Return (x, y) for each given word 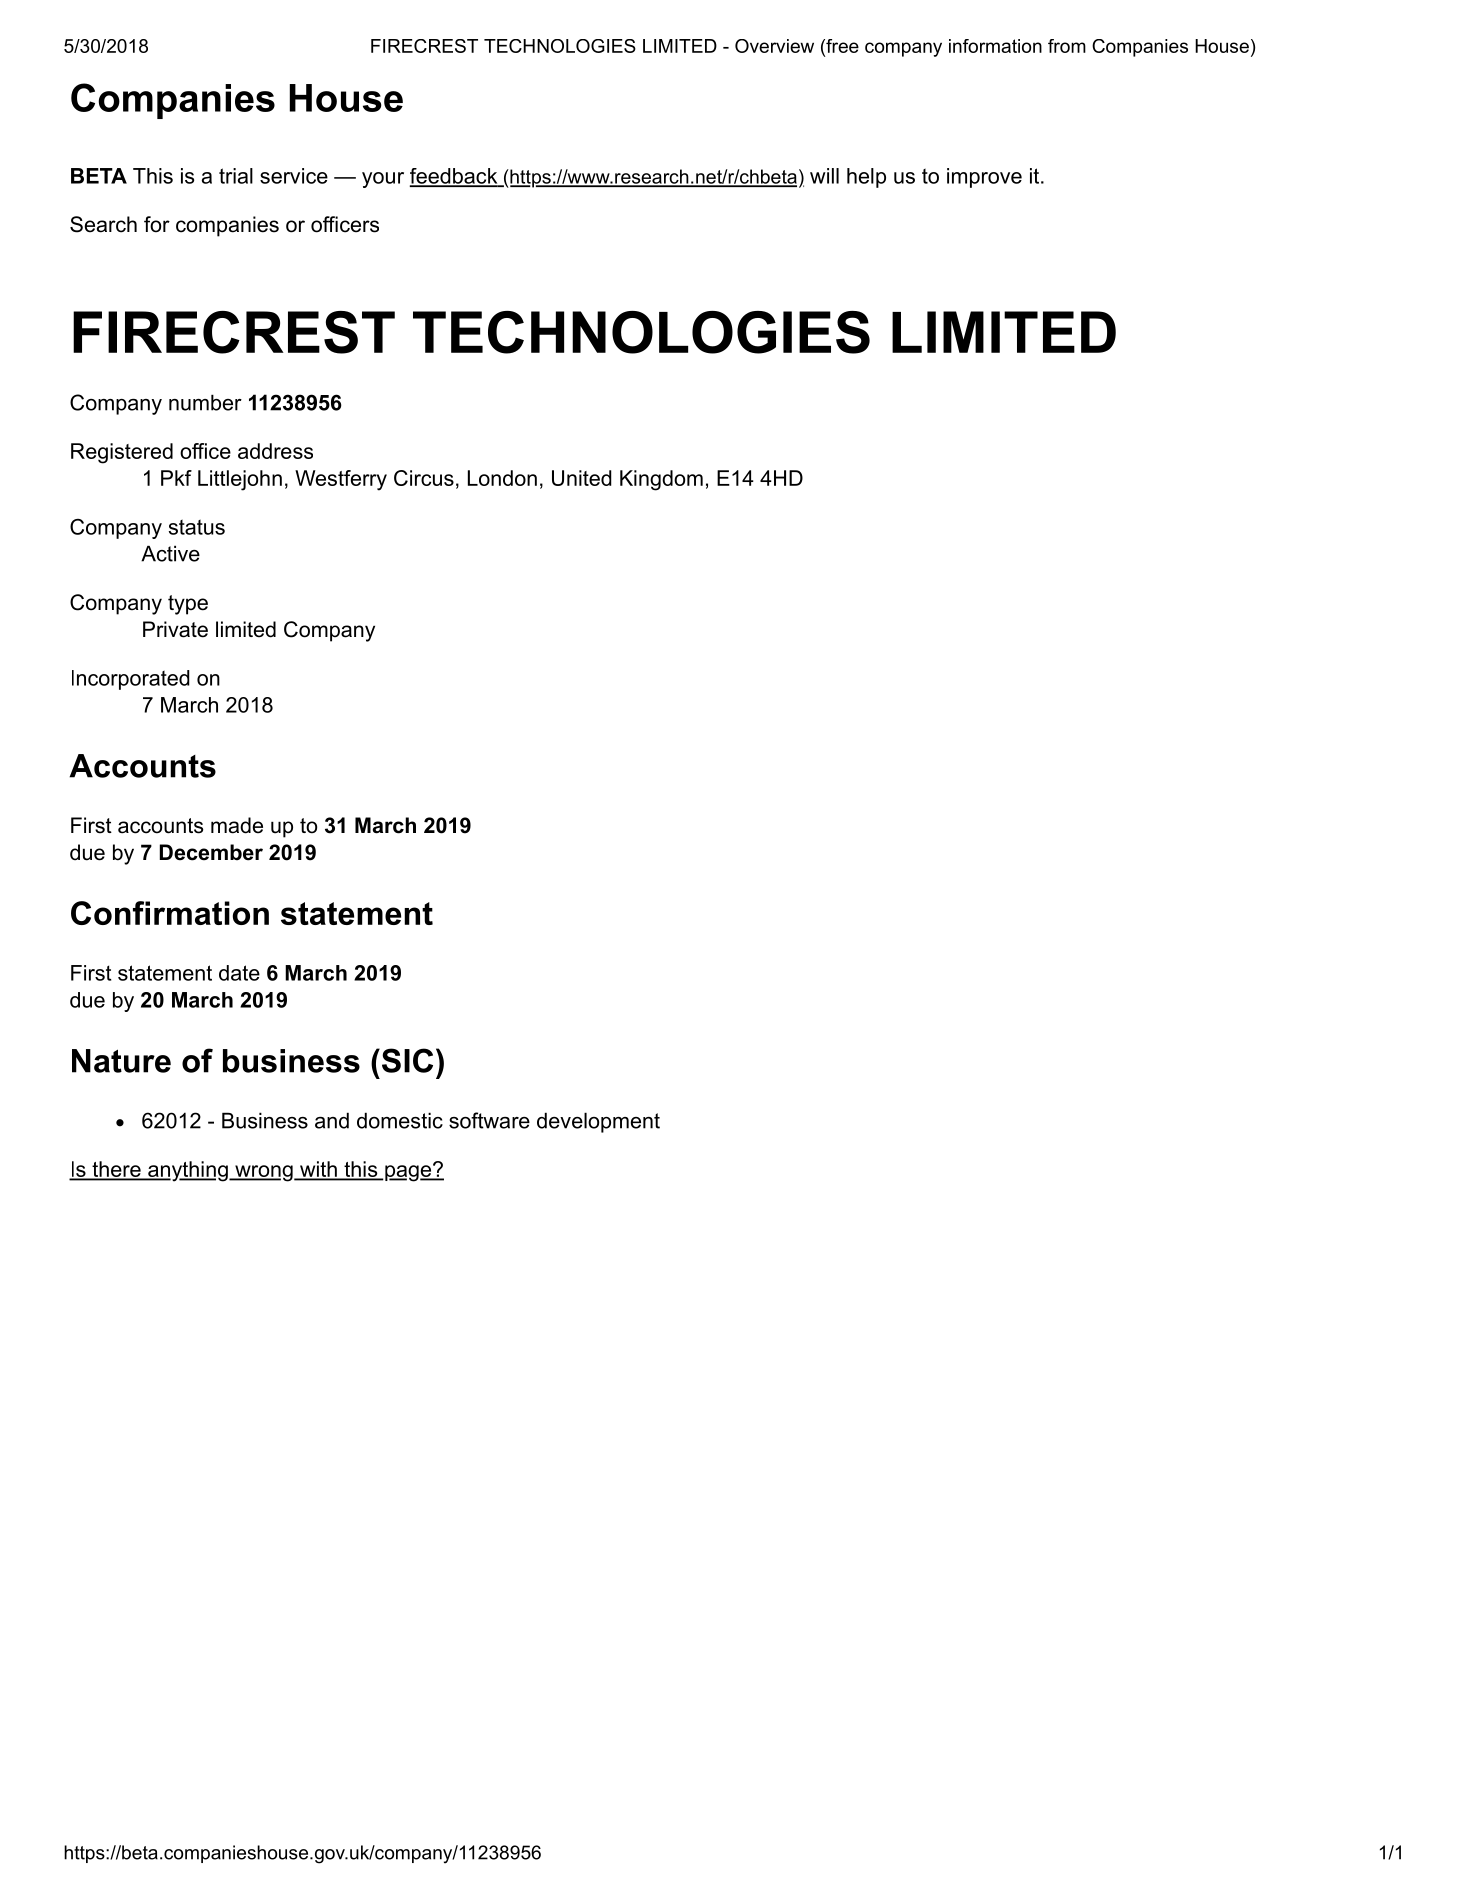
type (188, 605)
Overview (774, 46)
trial (236, 176)
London (502, 478)
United (582, 478)
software (489, 1120)
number (205, 402)
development (598, 1122)
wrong (264, 1173)
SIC (406, 1060)
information (995, 46)
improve (984, 178)
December (211, 852)
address (275, 451)
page (408, 1173)
